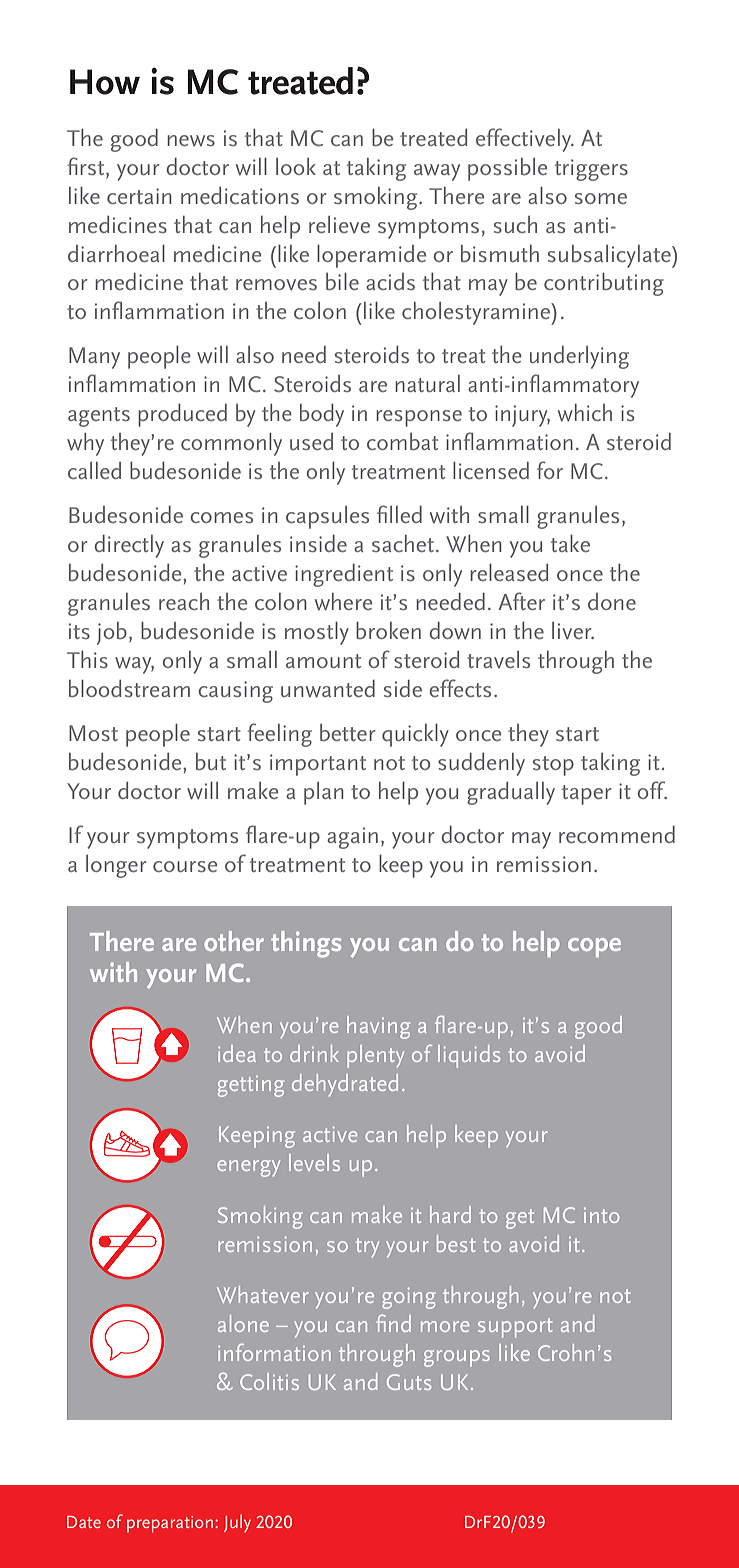 This screenshot has height=1568, width=739. What do you see at coordinates (409, 1382) in the screenshot?
I see `Guts` at bounding box center [409, 1382].
